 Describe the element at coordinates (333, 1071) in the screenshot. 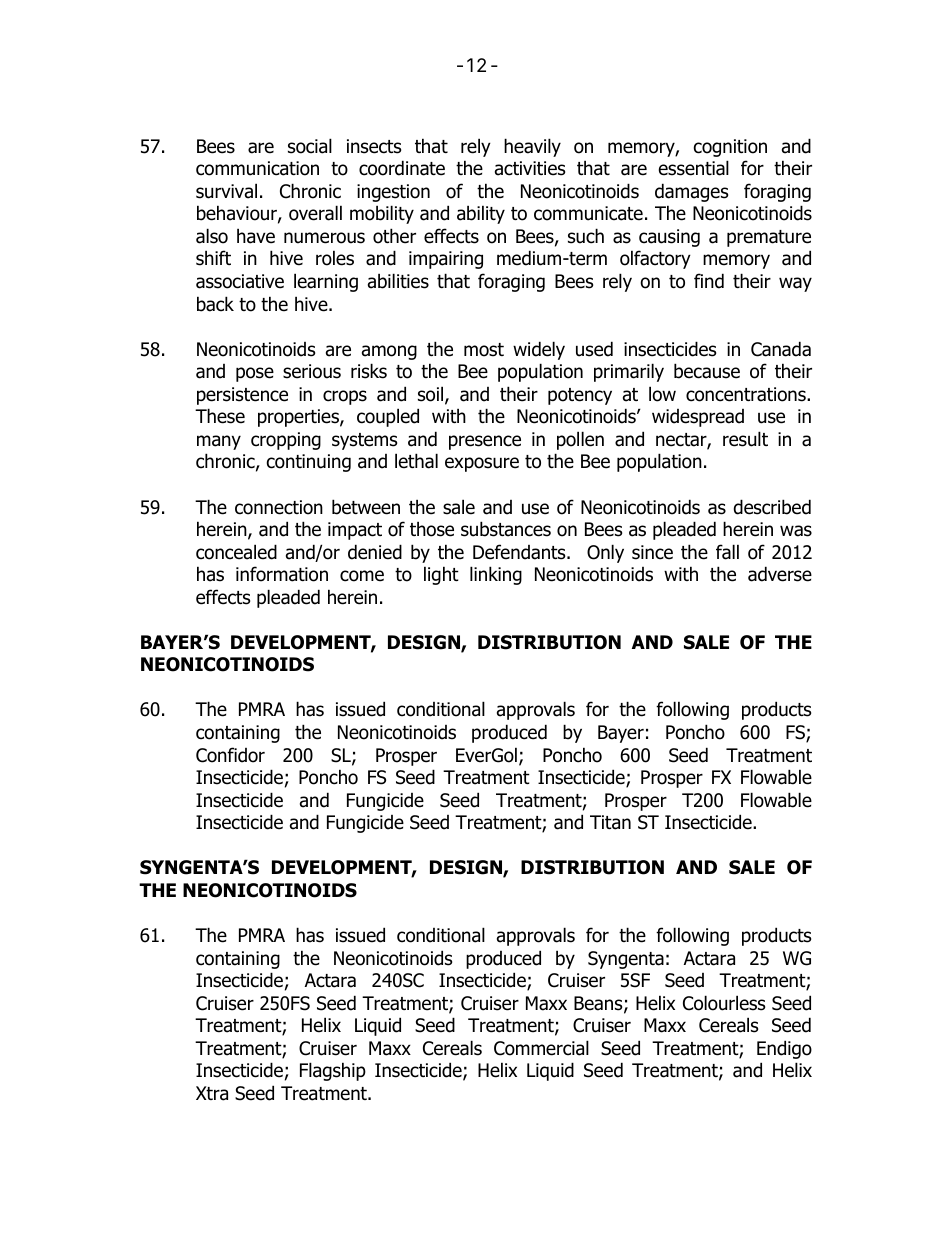

I see `Flagship` at that location.
